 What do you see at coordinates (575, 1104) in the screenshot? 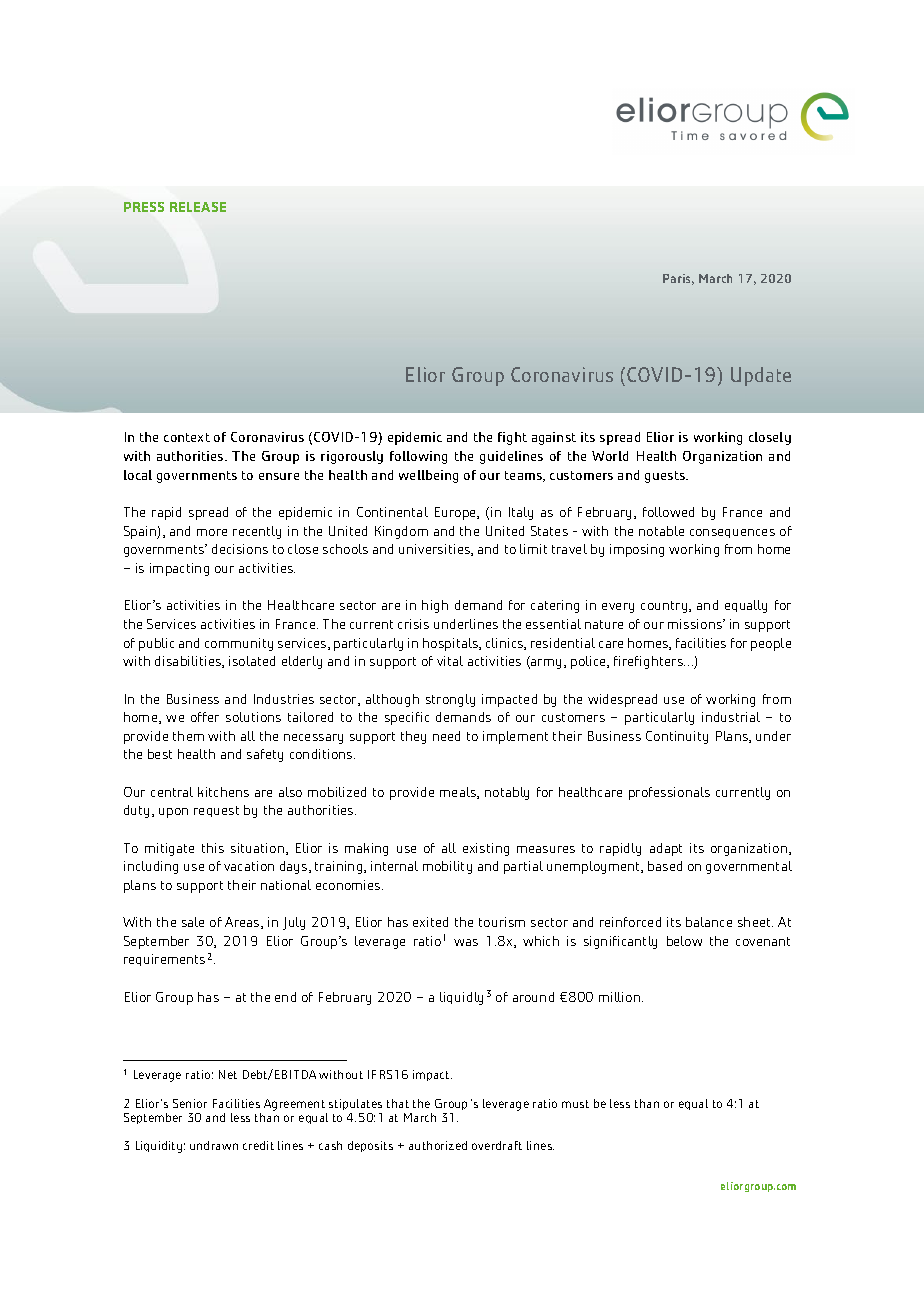
I see `must` at bounding box center [575, 1104].
